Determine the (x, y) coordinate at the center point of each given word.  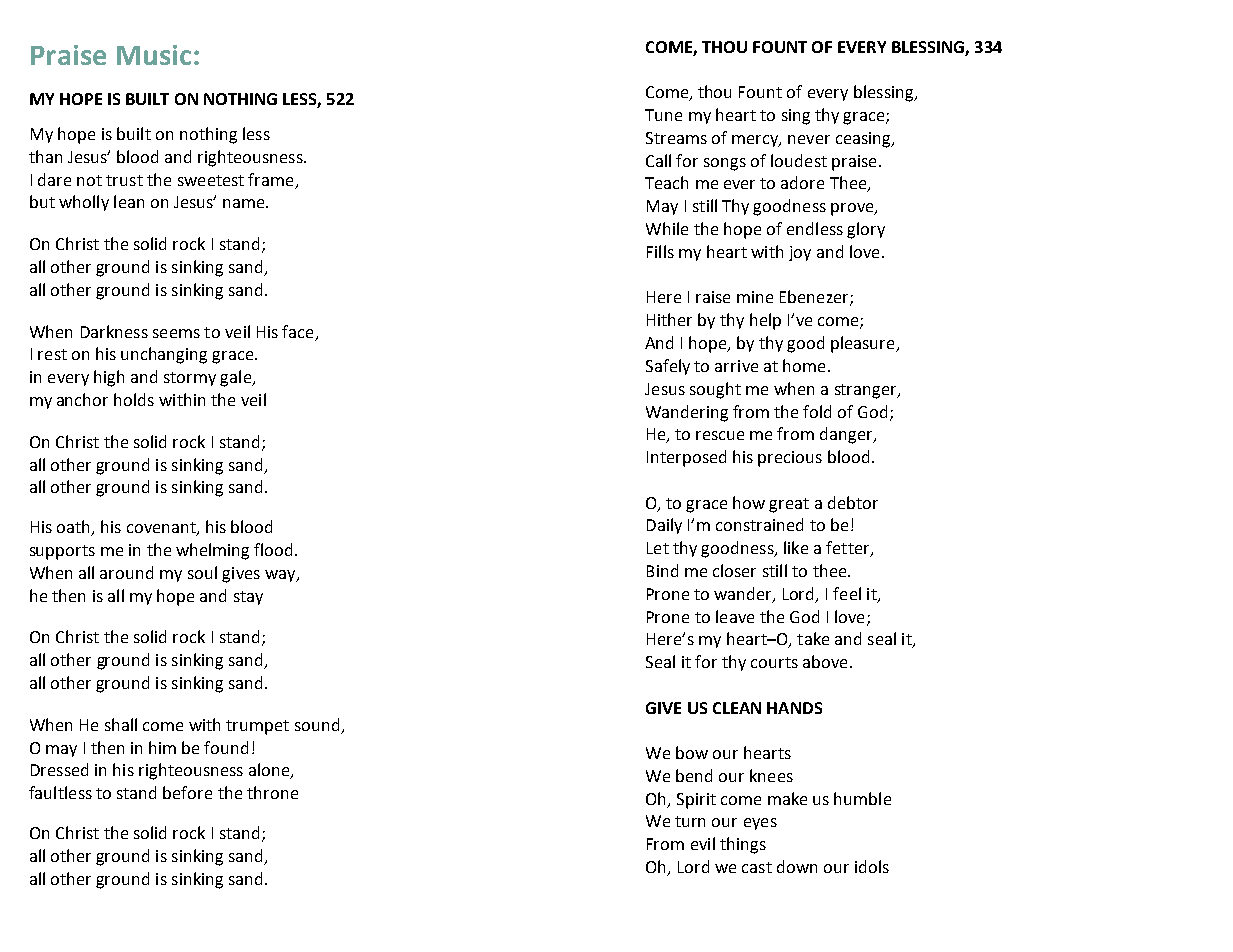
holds (134, 399)
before (187, 792)
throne (272, 792)
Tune (663, 115)
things (743, 845)
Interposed (686, 458)
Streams (676, 138)
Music (154, 55)
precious (790, 459)
